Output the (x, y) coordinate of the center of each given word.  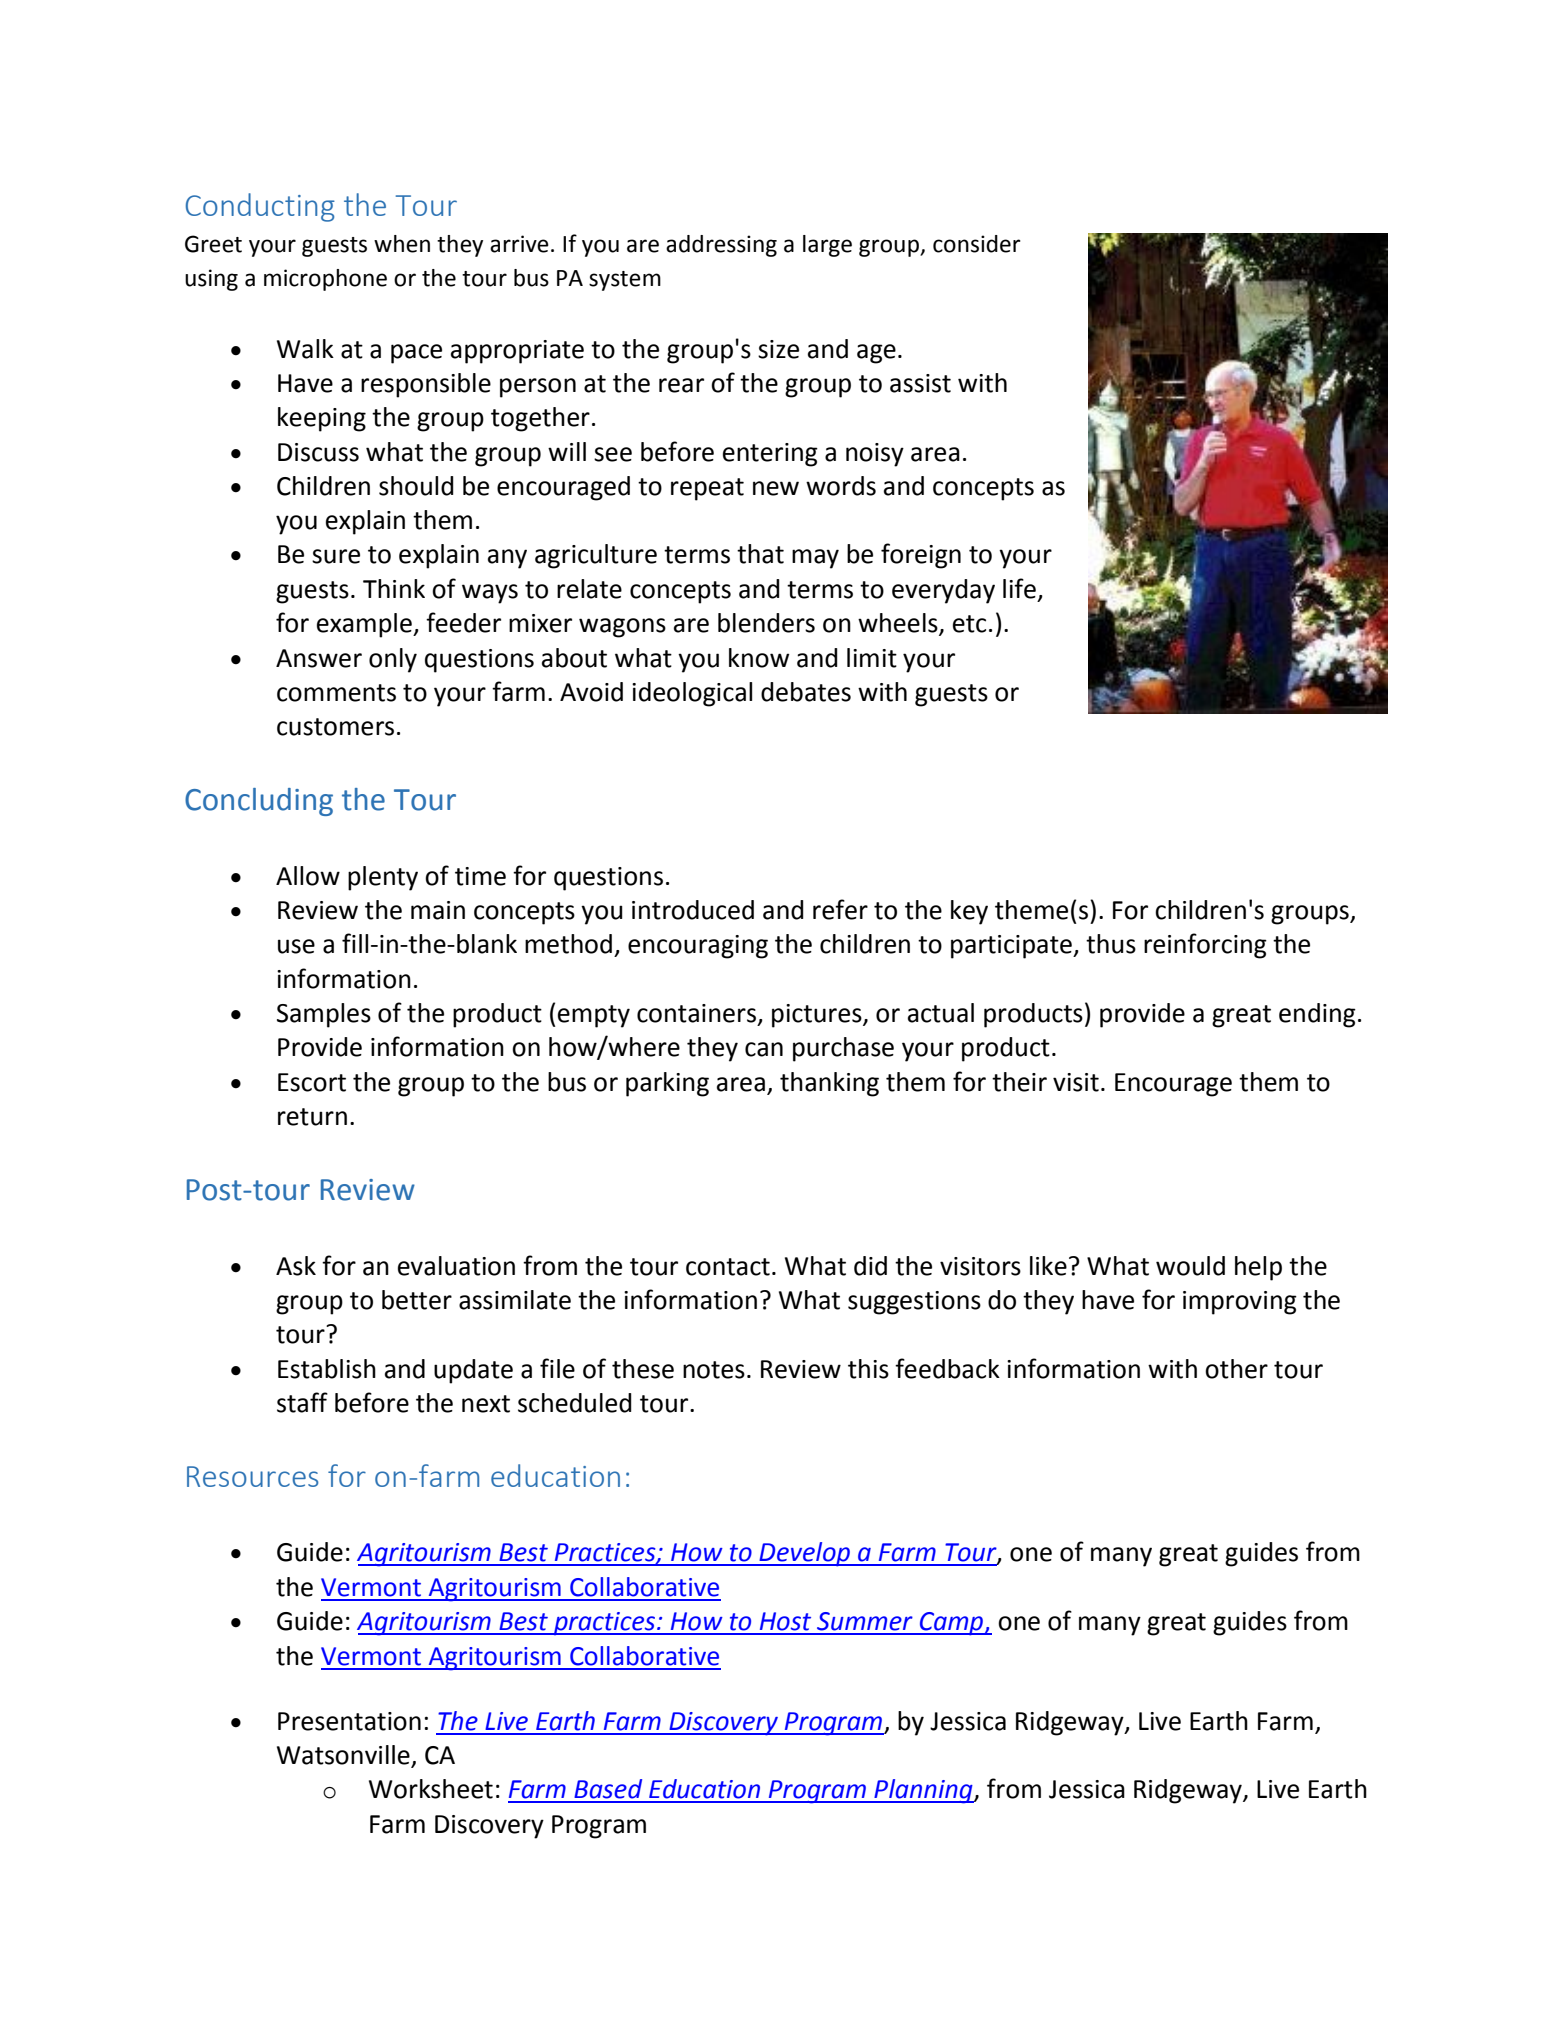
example (365, 625)
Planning (923, 1791)
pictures (818, 1016)
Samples (324, 1015)
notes (714, 1370)
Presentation (349, 1721)
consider (977, 244)
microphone (325, 280)
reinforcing (1205, 946)
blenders (766, 623)
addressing (721, 246)
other (1236, 1369)
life (1019, 588)
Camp (952, 1624)
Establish (327, 1369)
